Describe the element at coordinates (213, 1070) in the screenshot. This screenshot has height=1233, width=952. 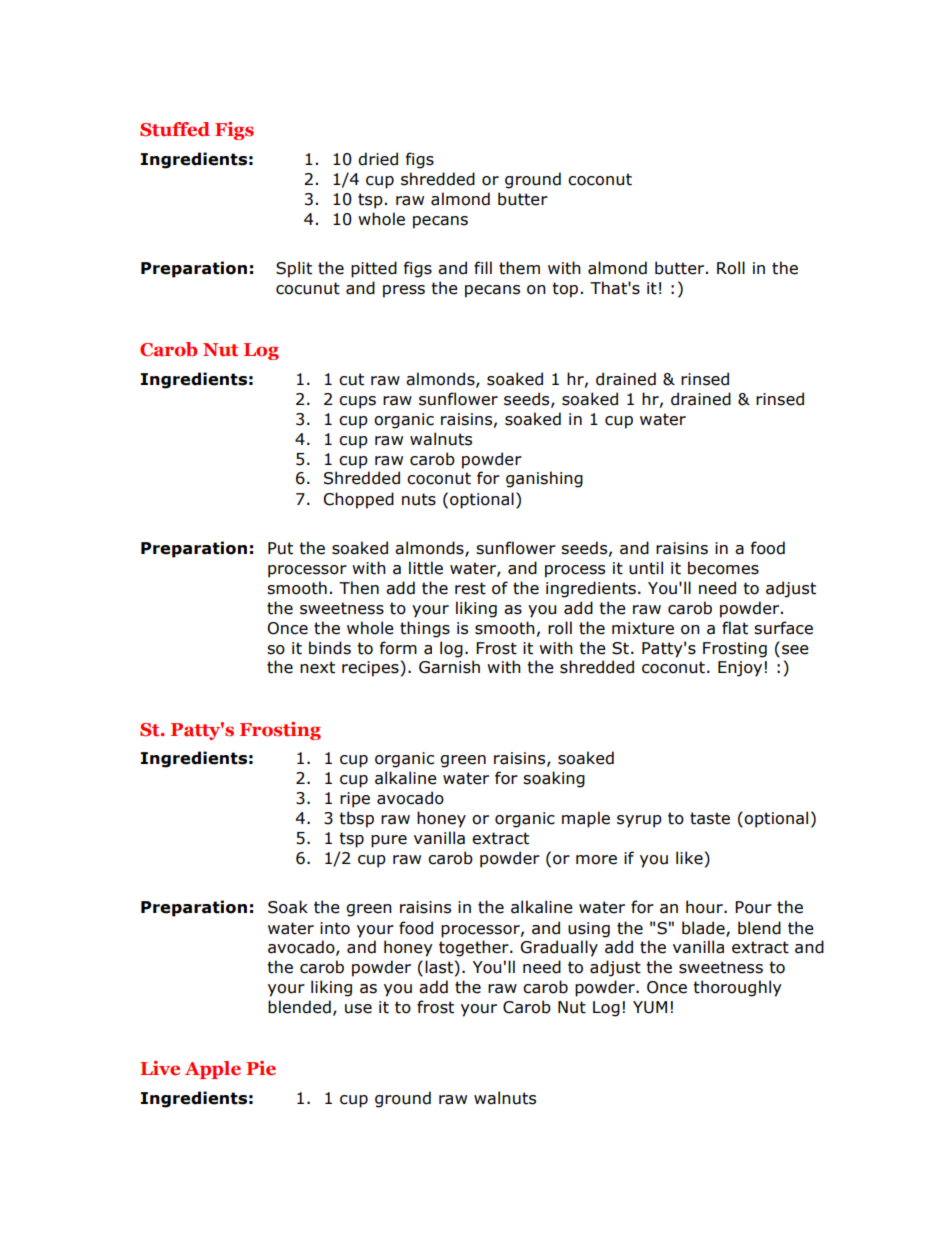
I see `Apple` at that location.
